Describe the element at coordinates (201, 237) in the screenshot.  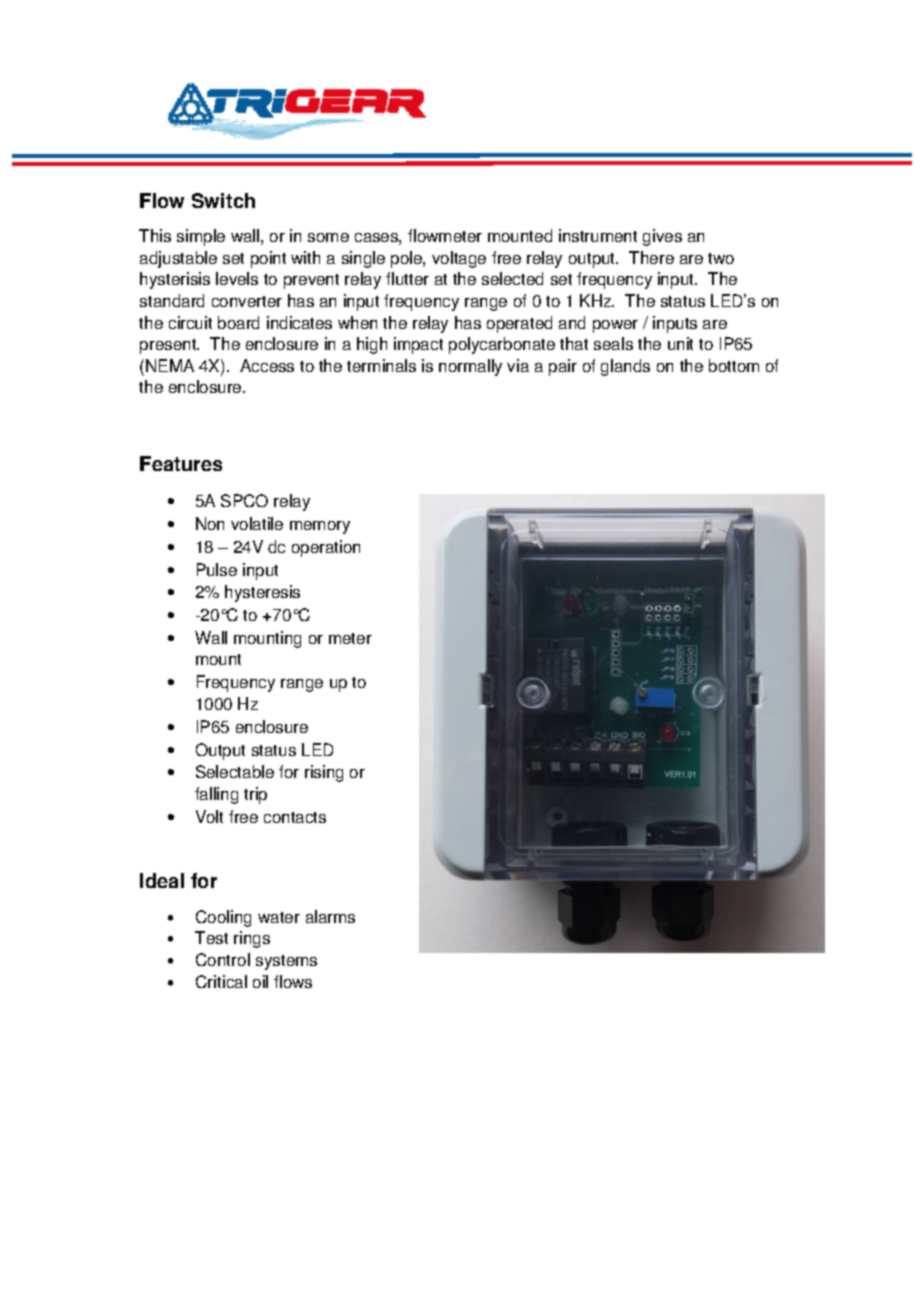
I see `simple` at that location.
